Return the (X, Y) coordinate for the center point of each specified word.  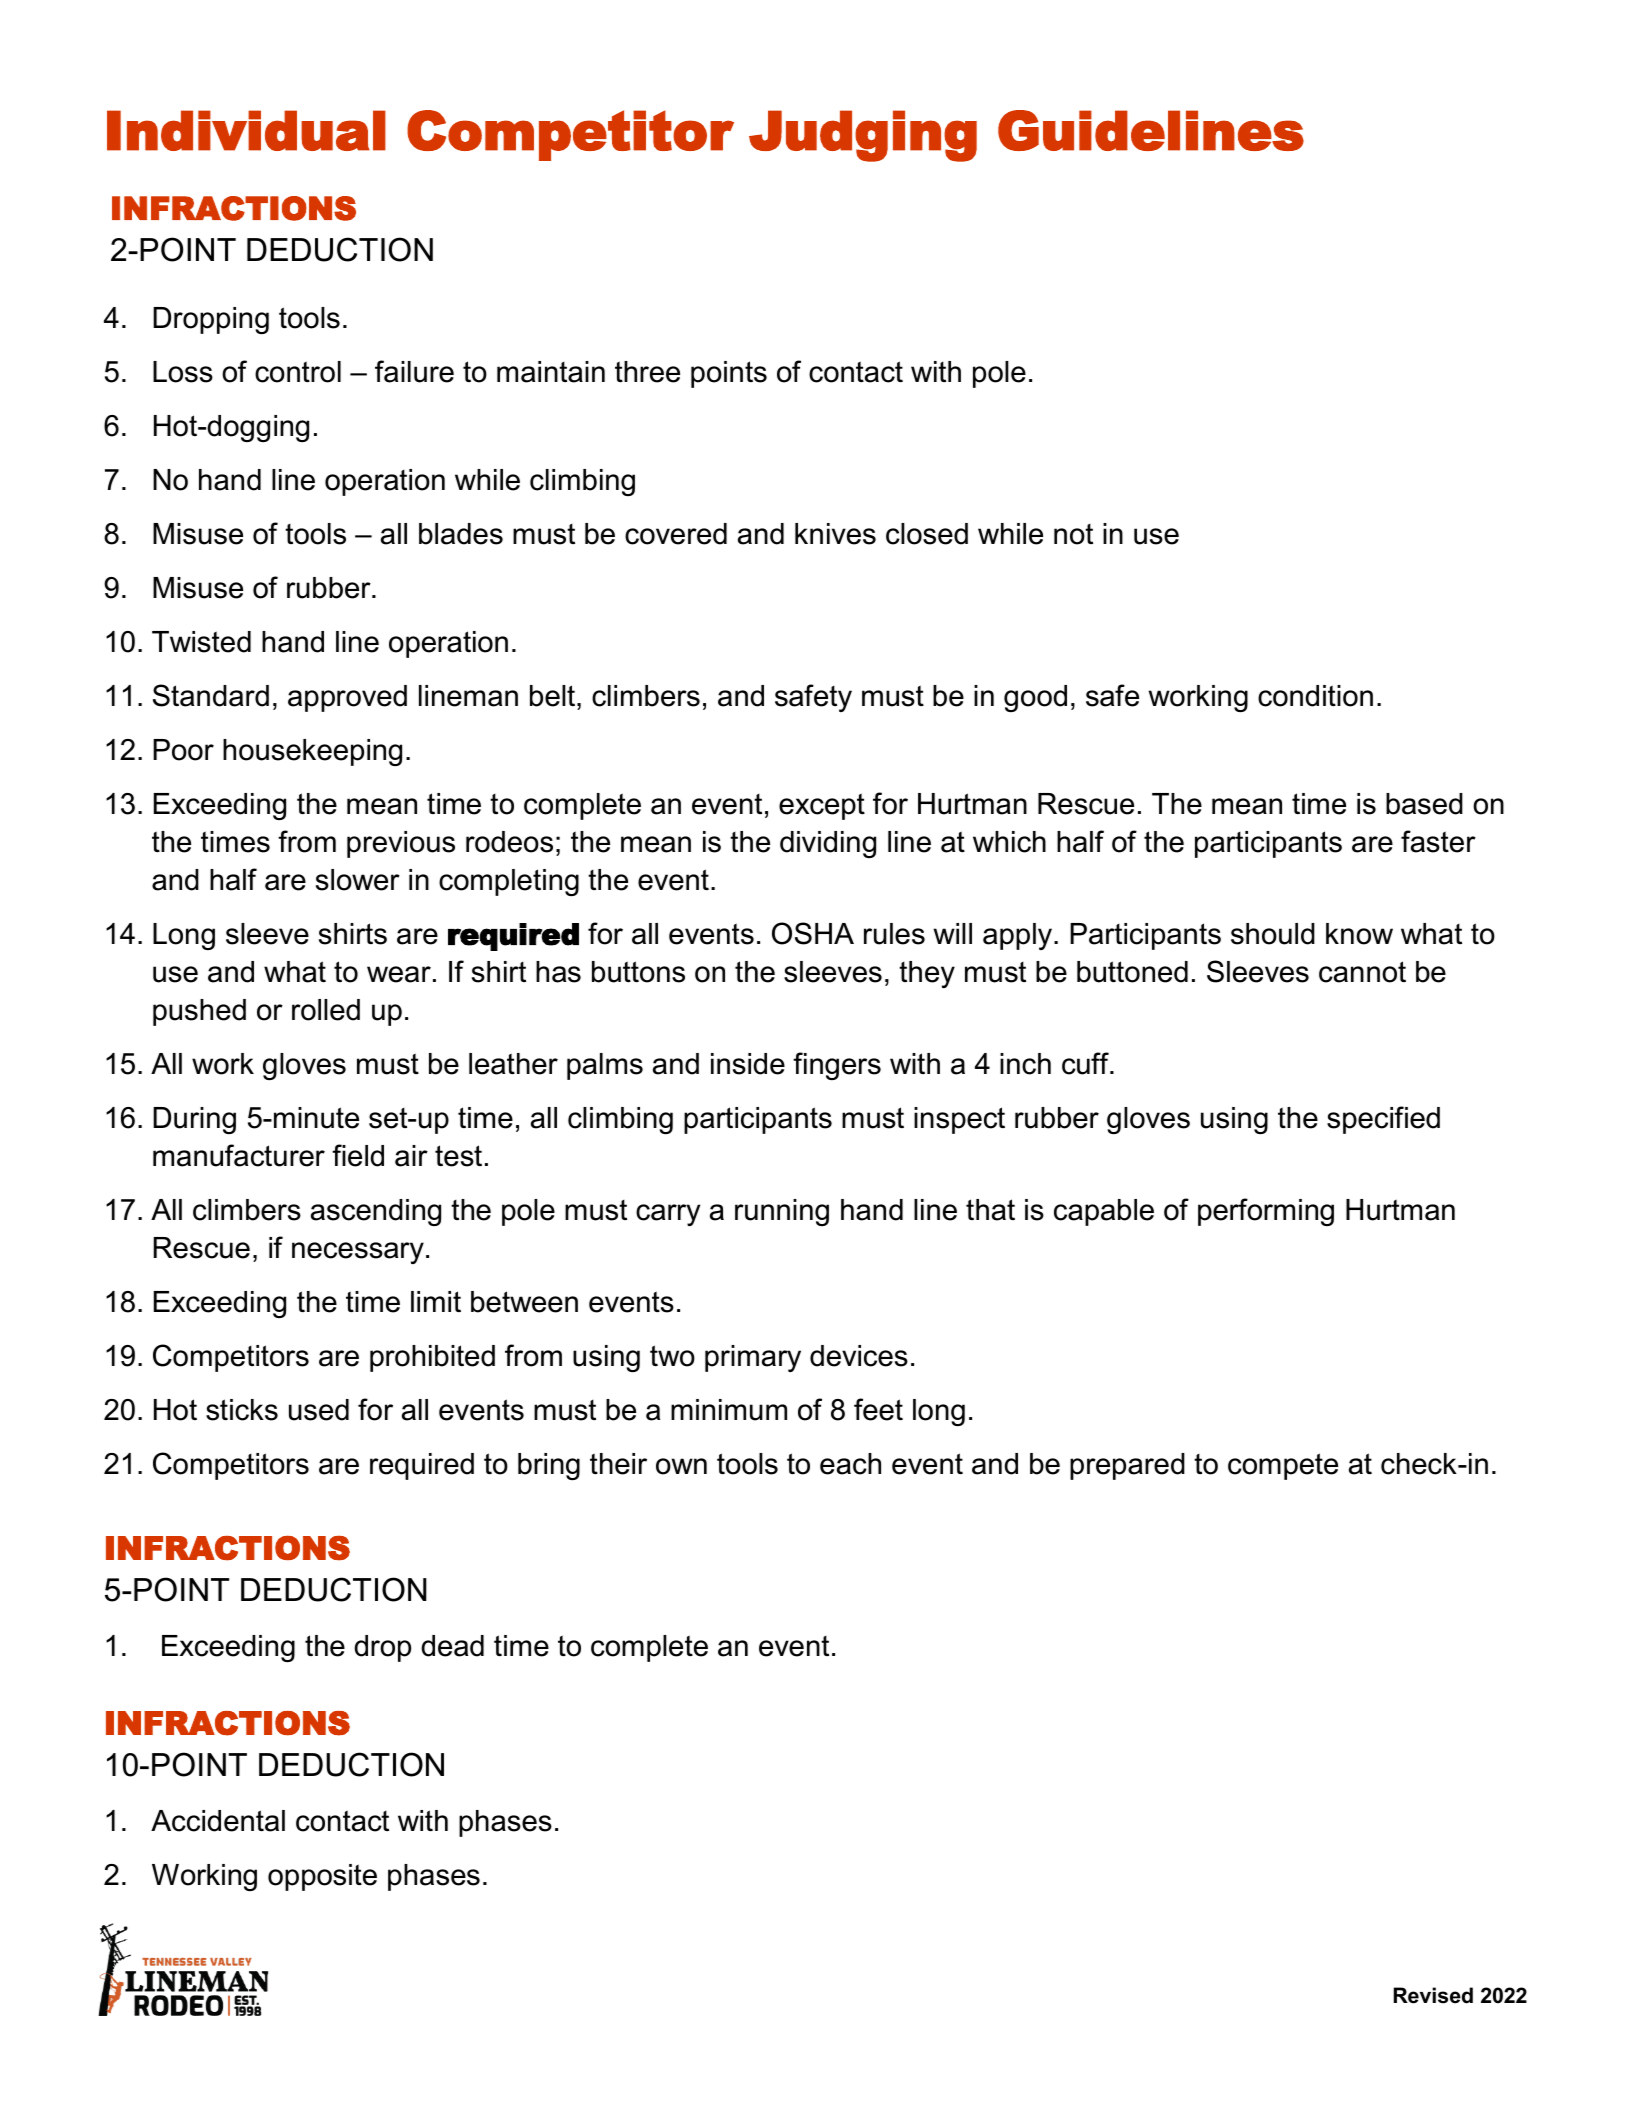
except (822, 806)
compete (1283, 1466)
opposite (322, 1877)
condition (1315, 696)
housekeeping (312, 752)
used (319, 1410)
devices (859, 1356)
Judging (863, 136)
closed (927, 534)
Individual (246, 130)
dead (452, 1646)
